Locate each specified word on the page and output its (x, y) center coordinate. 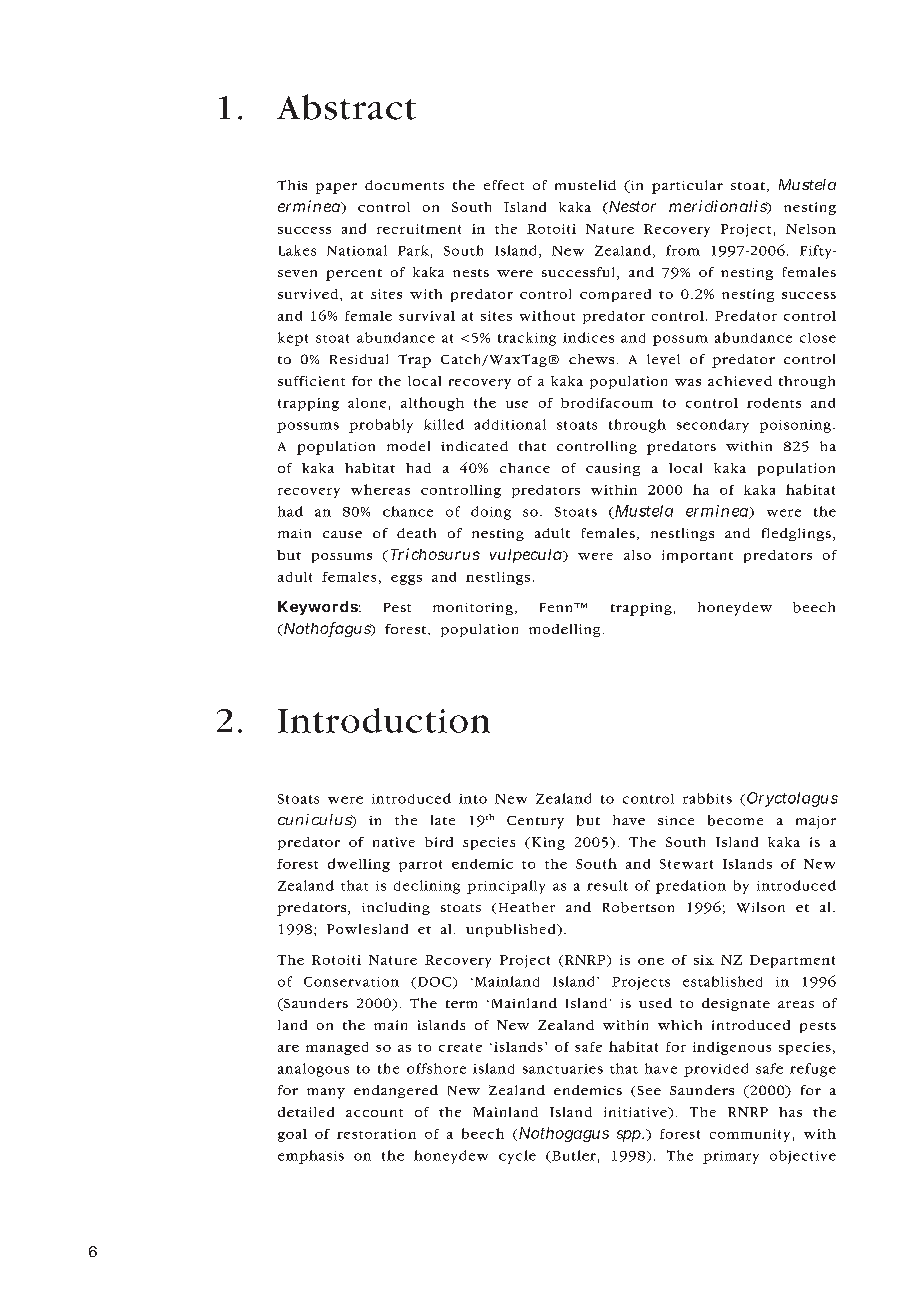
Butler (573, 1156)
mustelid (585, 185)
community (750, 1135)
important (697, 556)
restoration (376, 1134)
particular (687, 187)
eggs (406, 580)
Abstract (346, 107)
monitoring (473, 609)
